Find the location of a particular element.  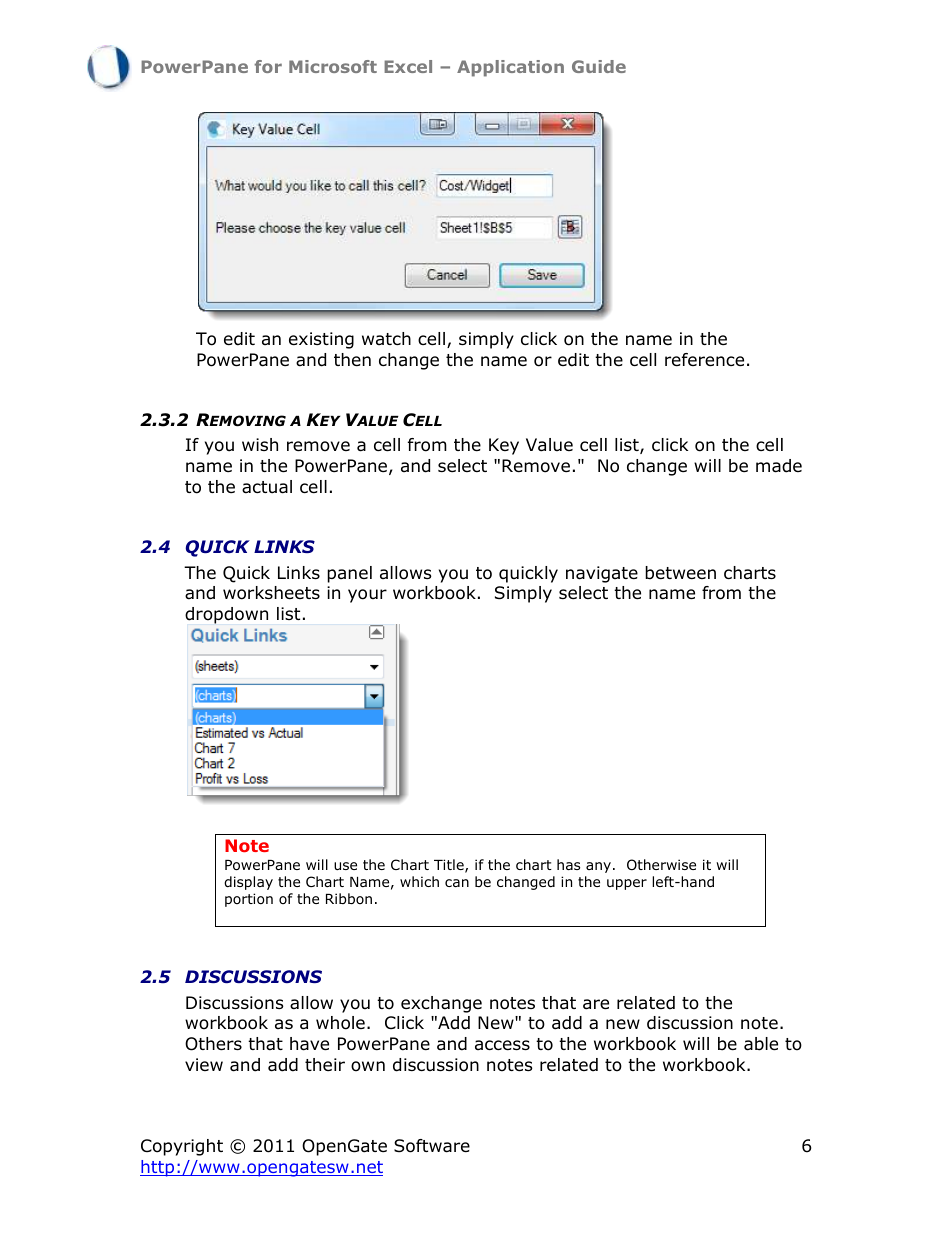

Otherwise is located at coordinates (661, 865).
